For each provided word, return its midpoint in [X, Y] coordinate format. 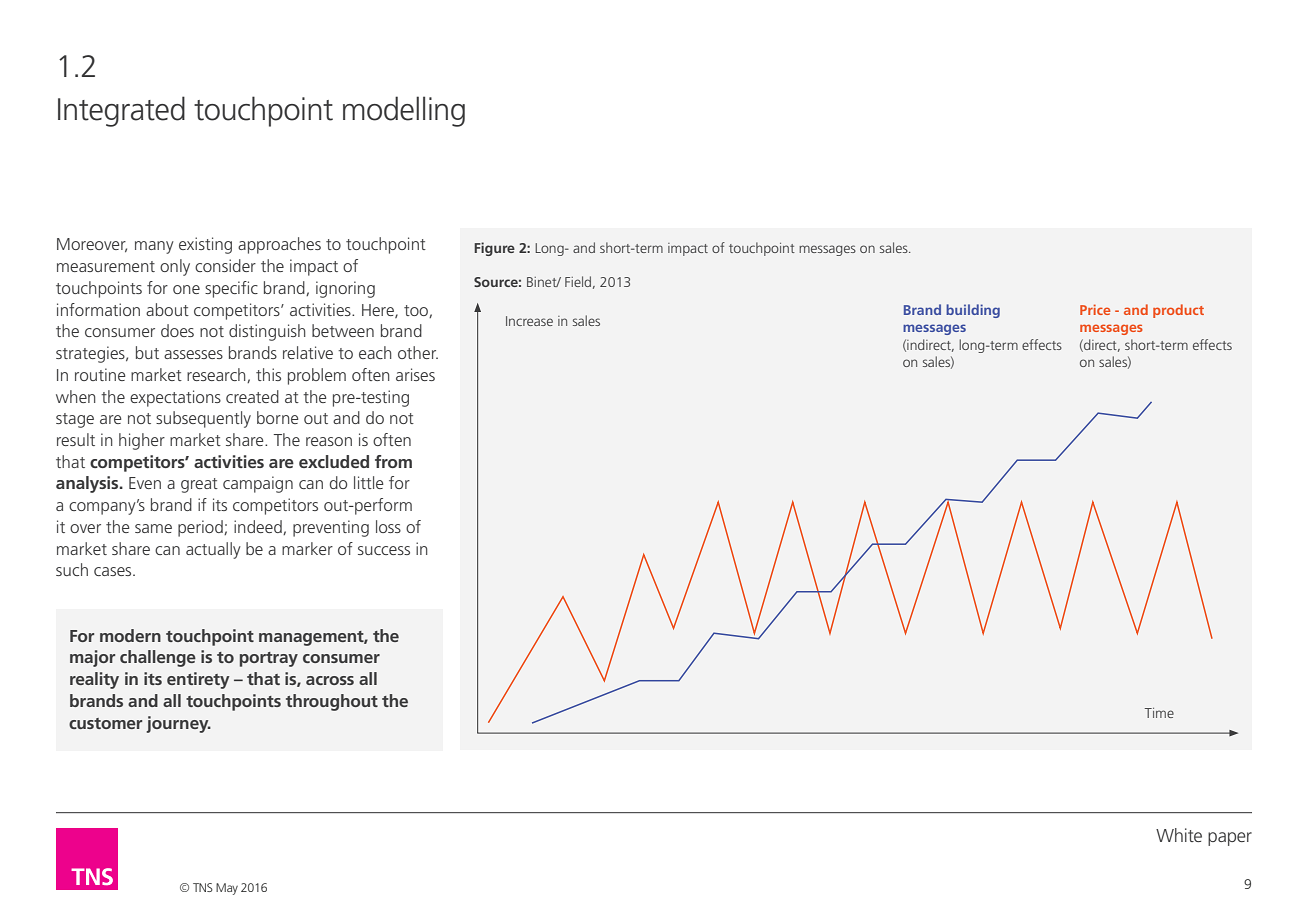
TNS [203, 887]
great [199, 485]
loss [388, 526]
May [227, 889]
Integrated [121, 111]
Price [1095, 309]
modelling [404, 111]
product [1178, 311]
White [1179, 835]
